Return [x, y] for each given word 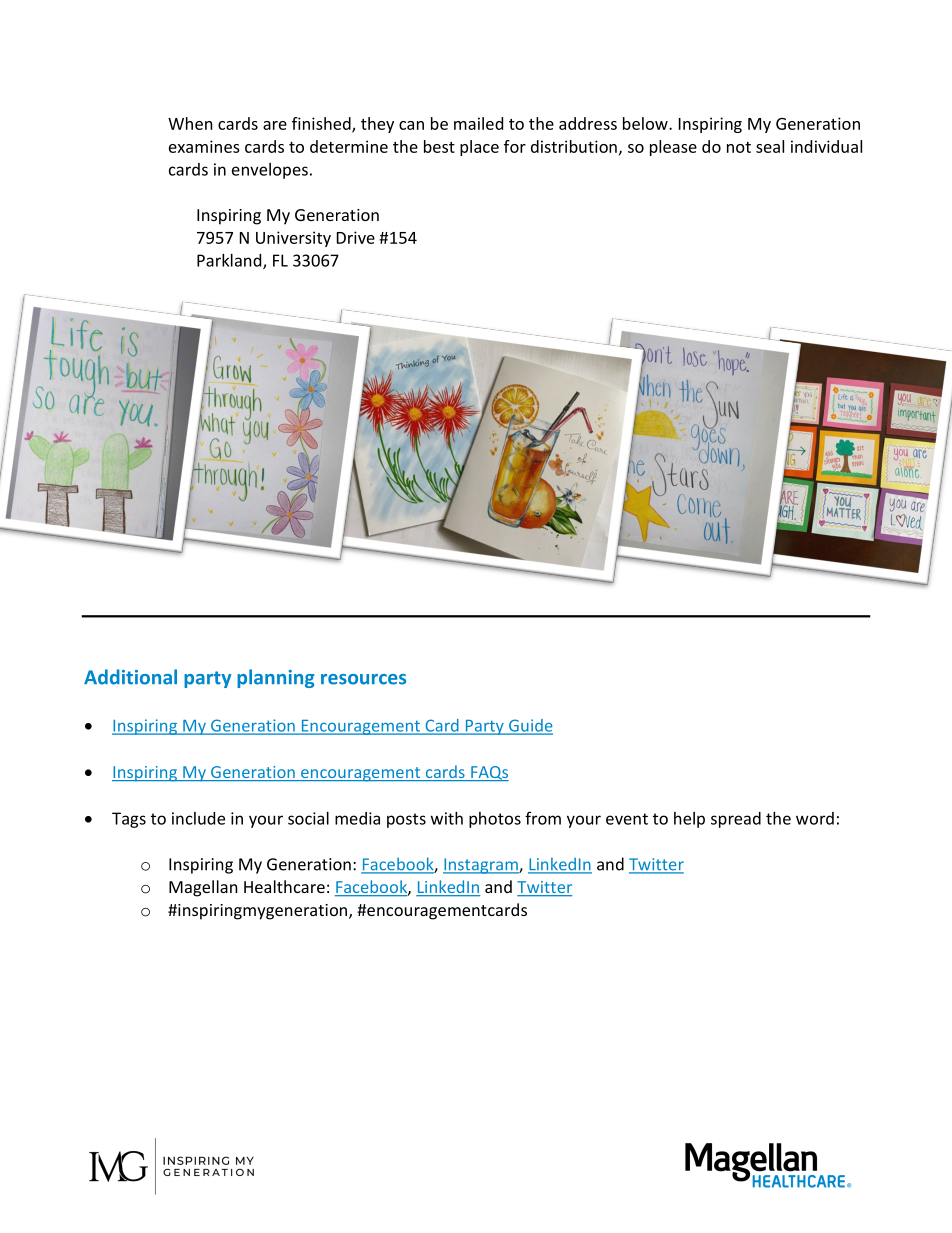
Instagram [481, 866]
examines [204, 146]
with [447, 818]
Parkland [230, 261]
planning [275, 678]
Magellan [203, 888]
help [689, 820]
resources [363, 679]
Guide [530, 726]
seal [770, 146]
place [479, 148]
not [739, 147]
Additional [130, 677]
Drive [356, 237]
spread [736, 820]
